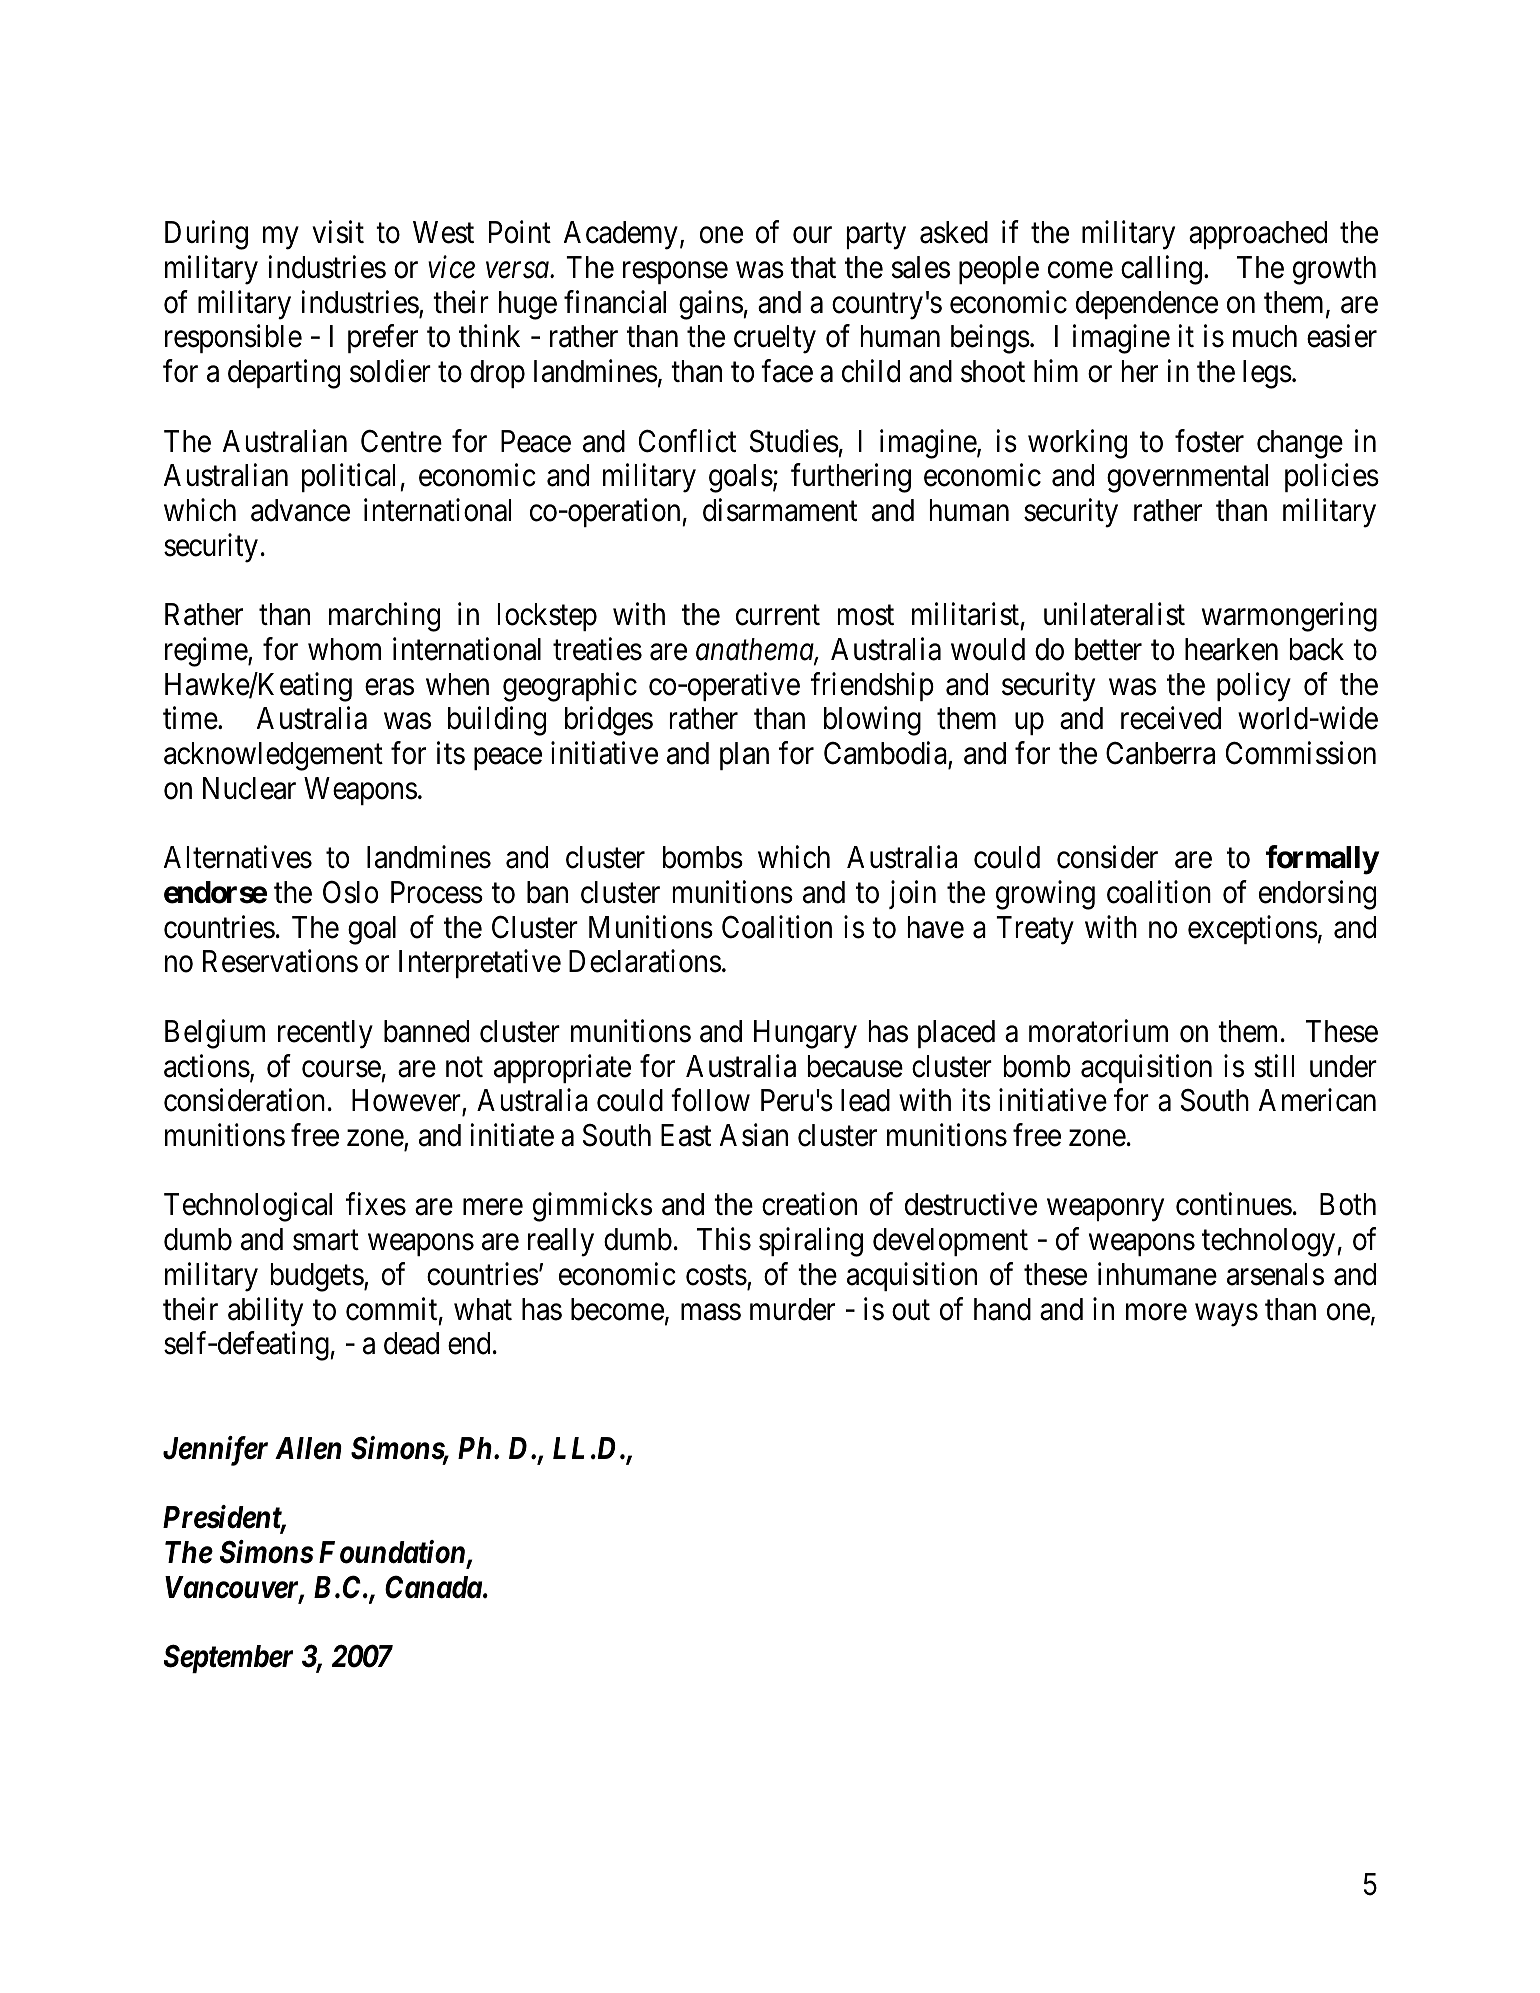  I want to click on plan, so click(744, 756).
